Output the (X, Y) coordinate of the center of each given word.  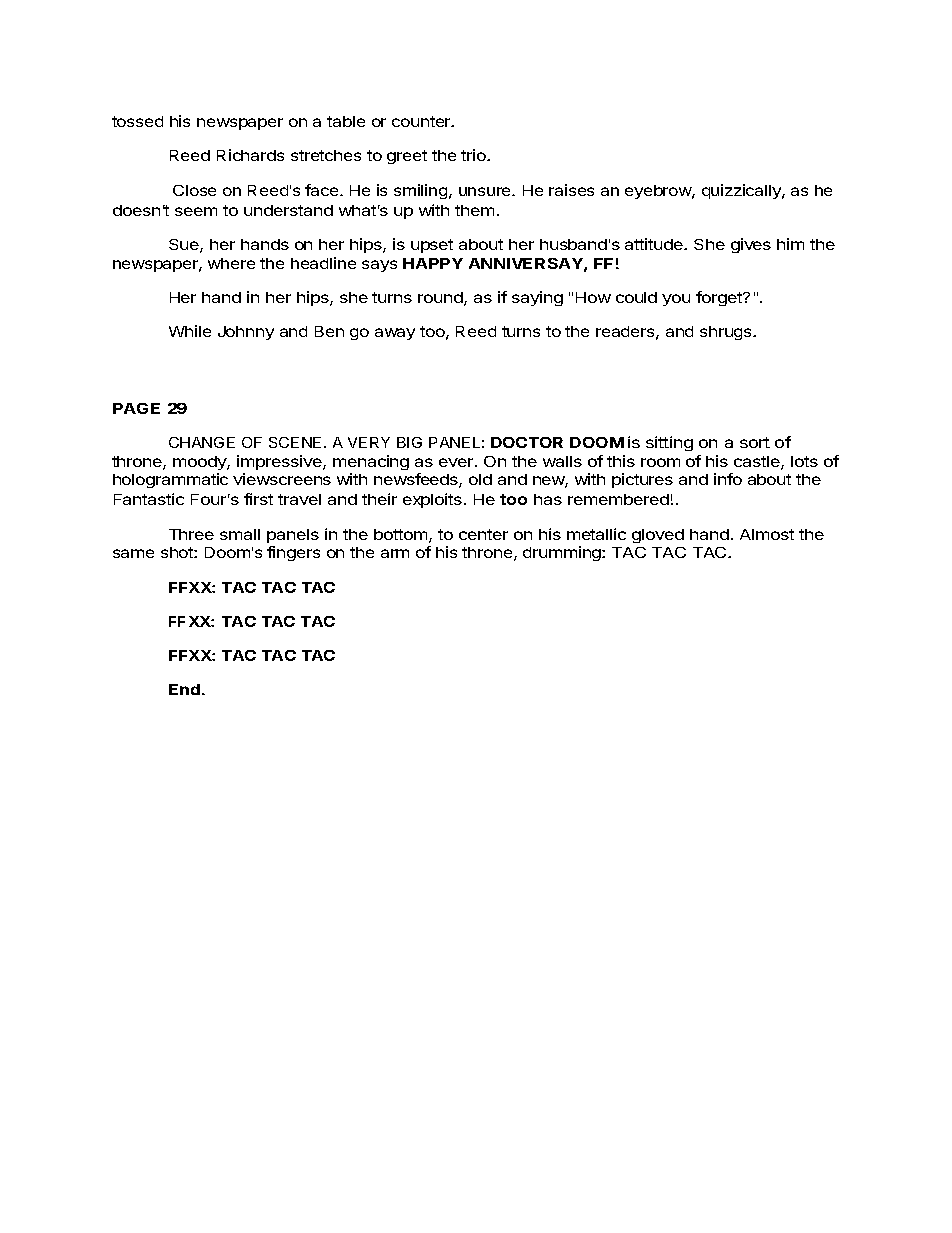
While (190, 331)
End (184, 689)
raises (571, 190)
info (728, 479)
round (441, 299)
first (258, 499)
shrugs (727, 333)
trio (474, 155)
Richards (250, 155)
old (480, 479)
